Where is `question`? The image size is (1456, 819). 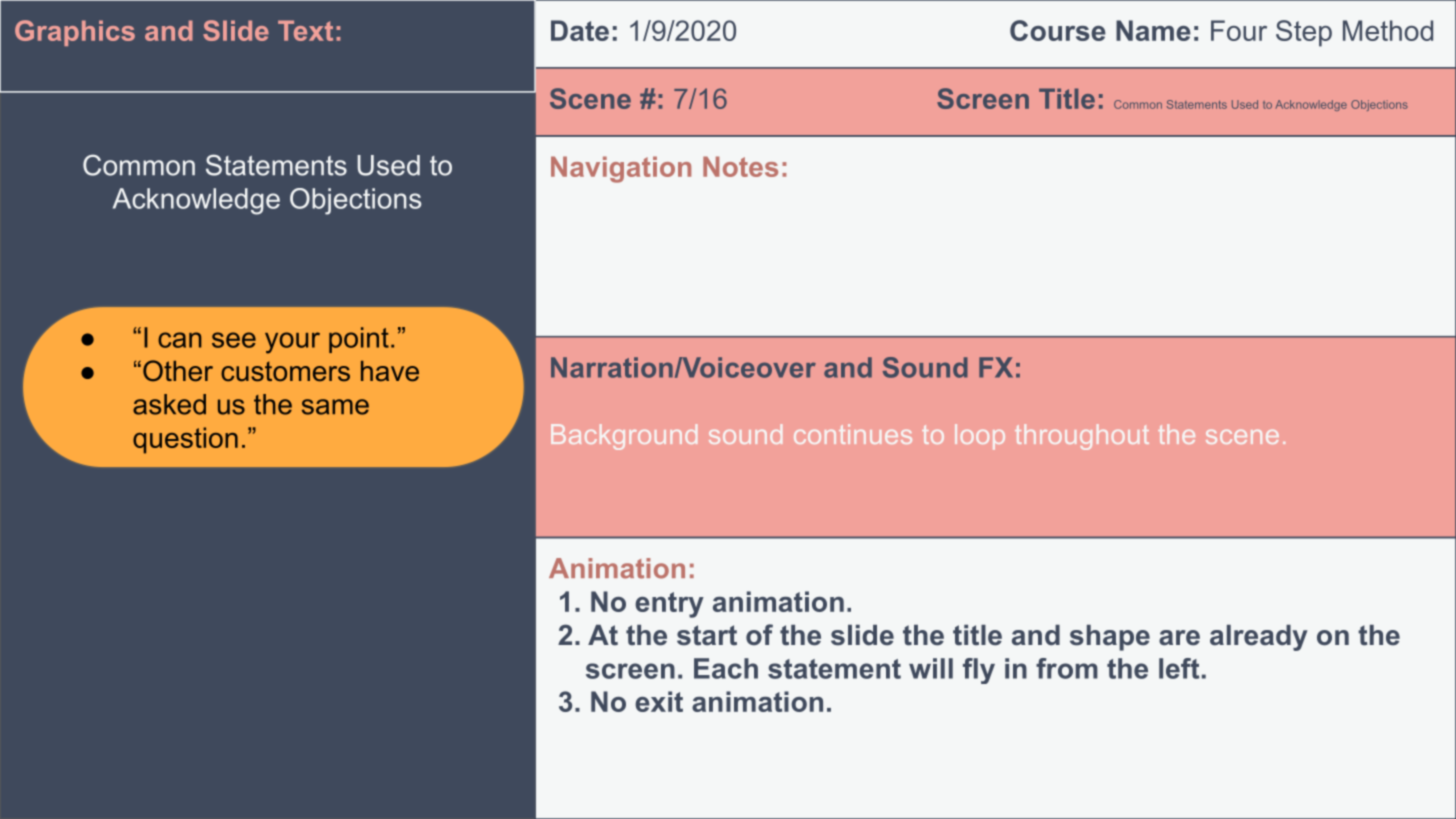 question is located at coordinates (185, 440).
